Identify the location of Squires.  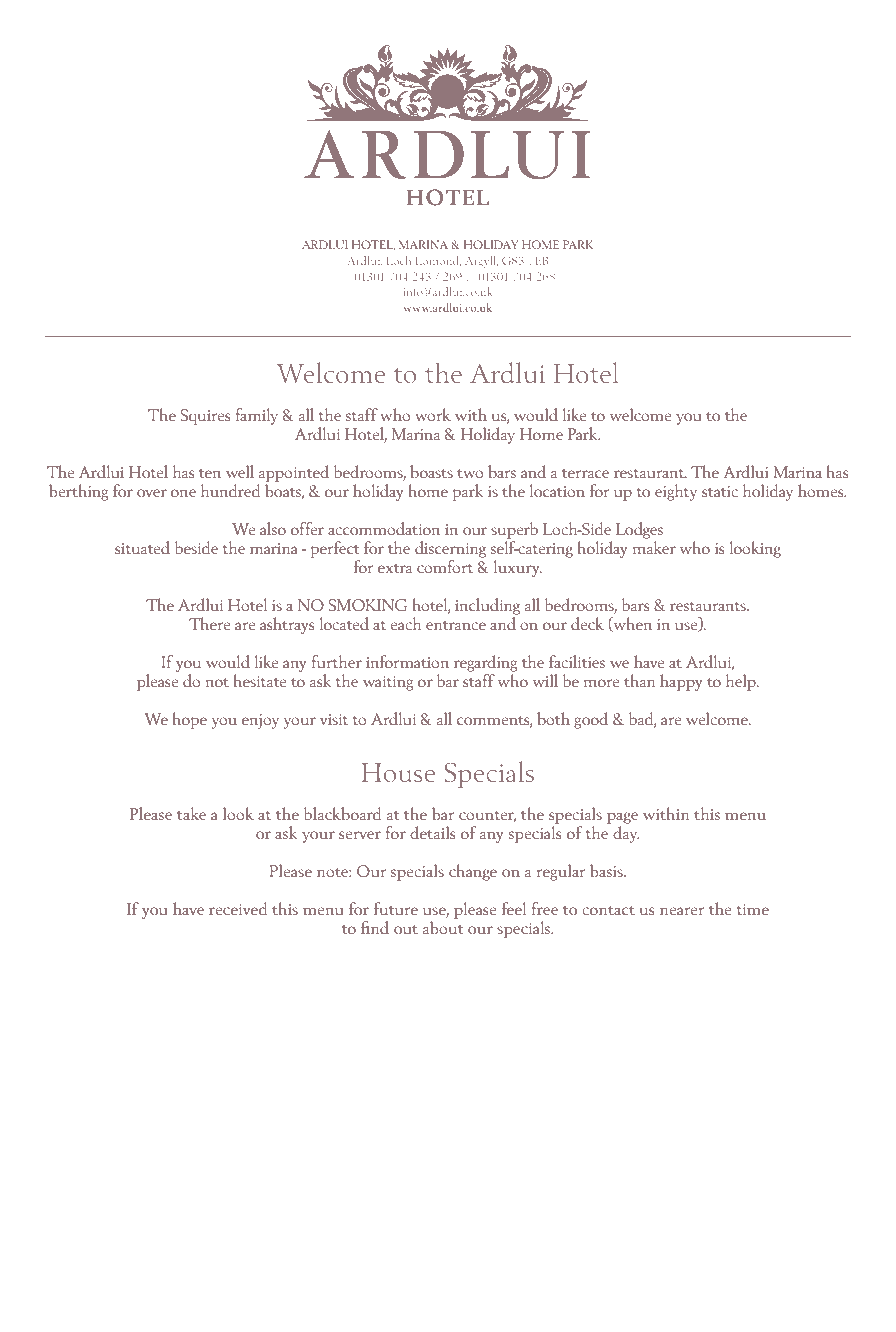
(205, 417).
